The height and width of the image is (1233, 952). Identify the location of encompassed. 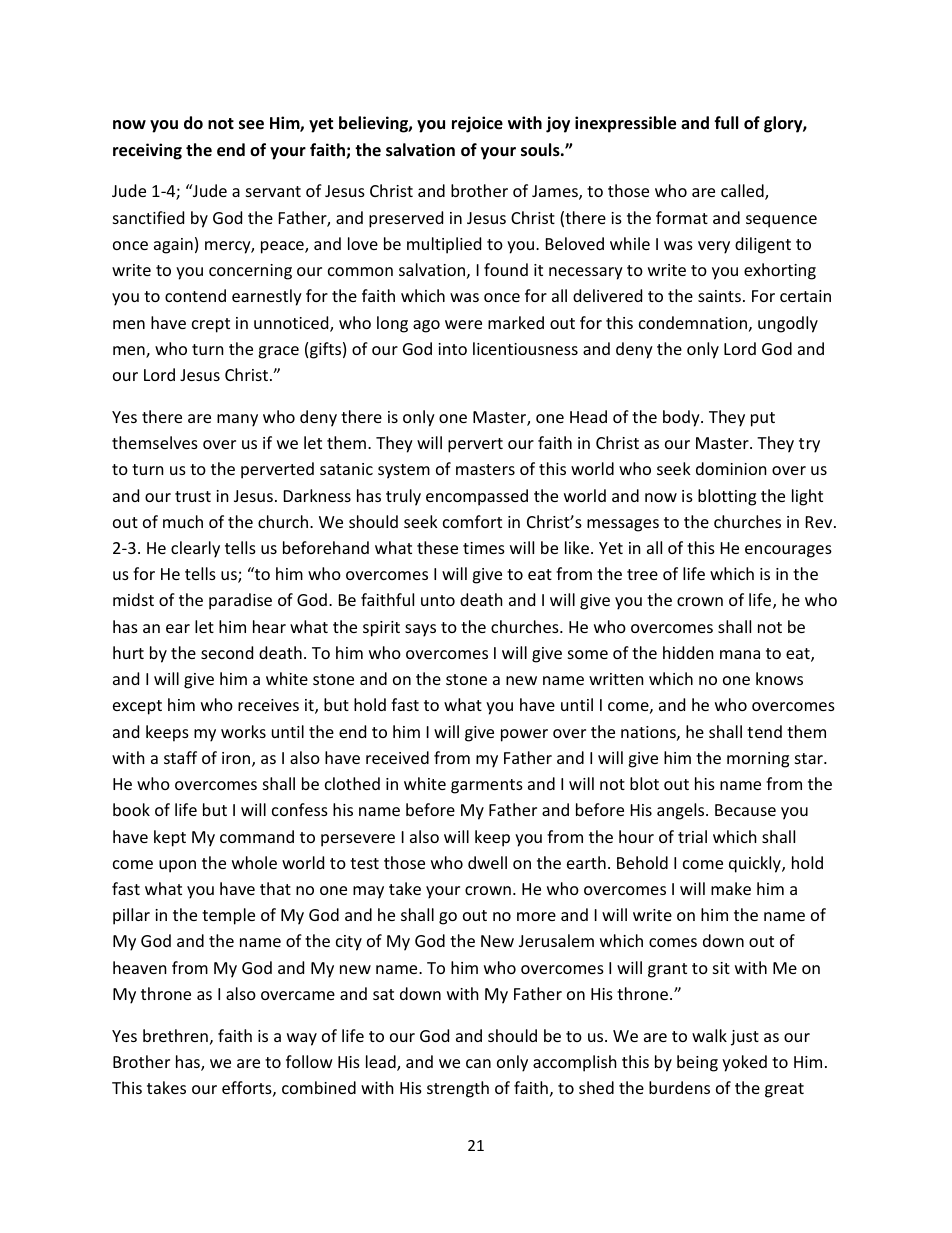
(477, 497).
